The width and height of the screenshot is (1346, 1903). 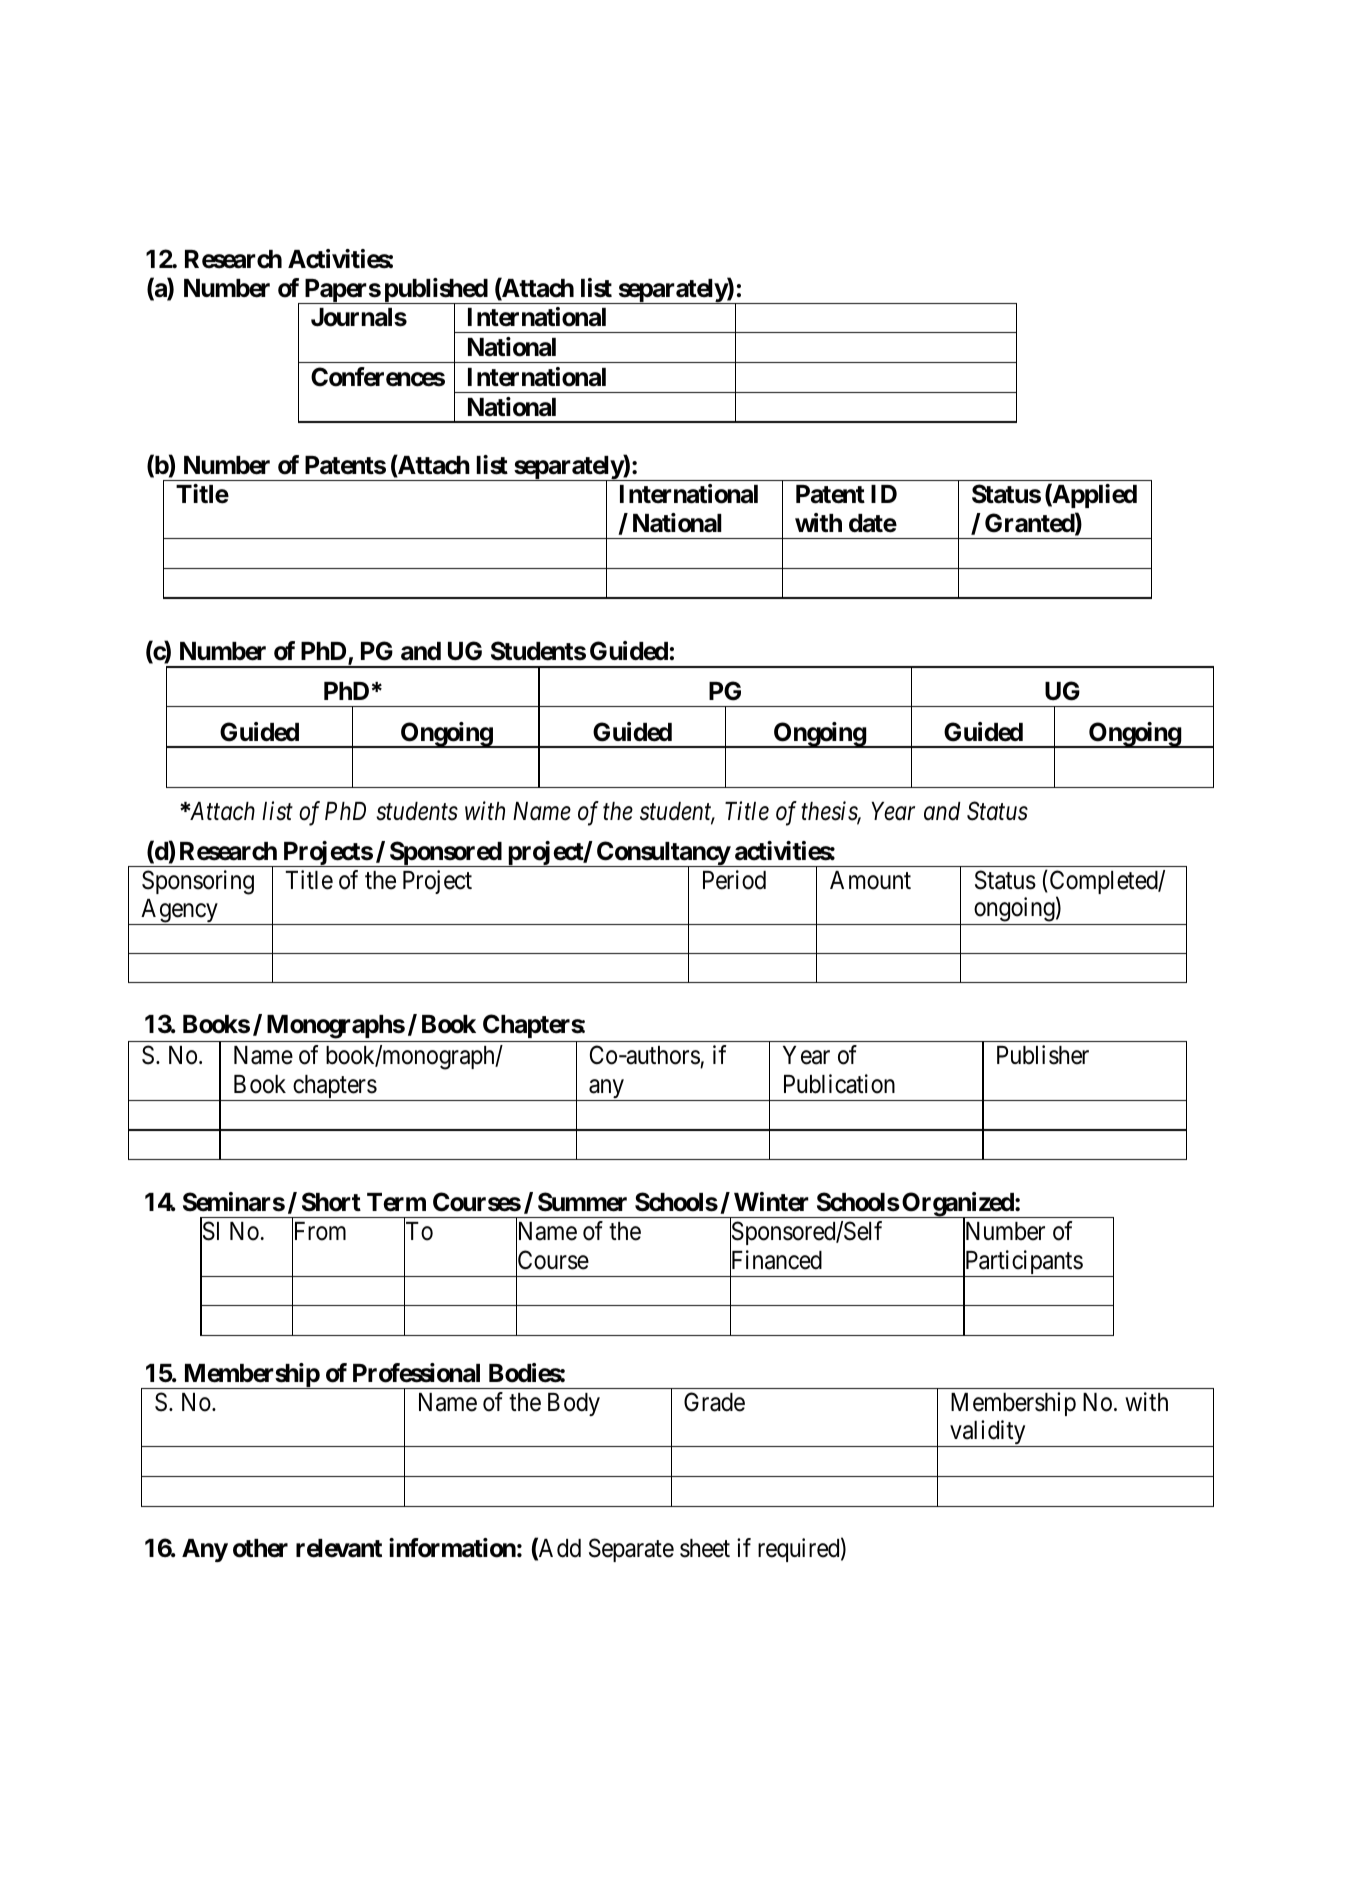 What do you see at coordinates (582, 1202) in the screenshot?
I see `Summer` at bounding box center [582, 1202].
